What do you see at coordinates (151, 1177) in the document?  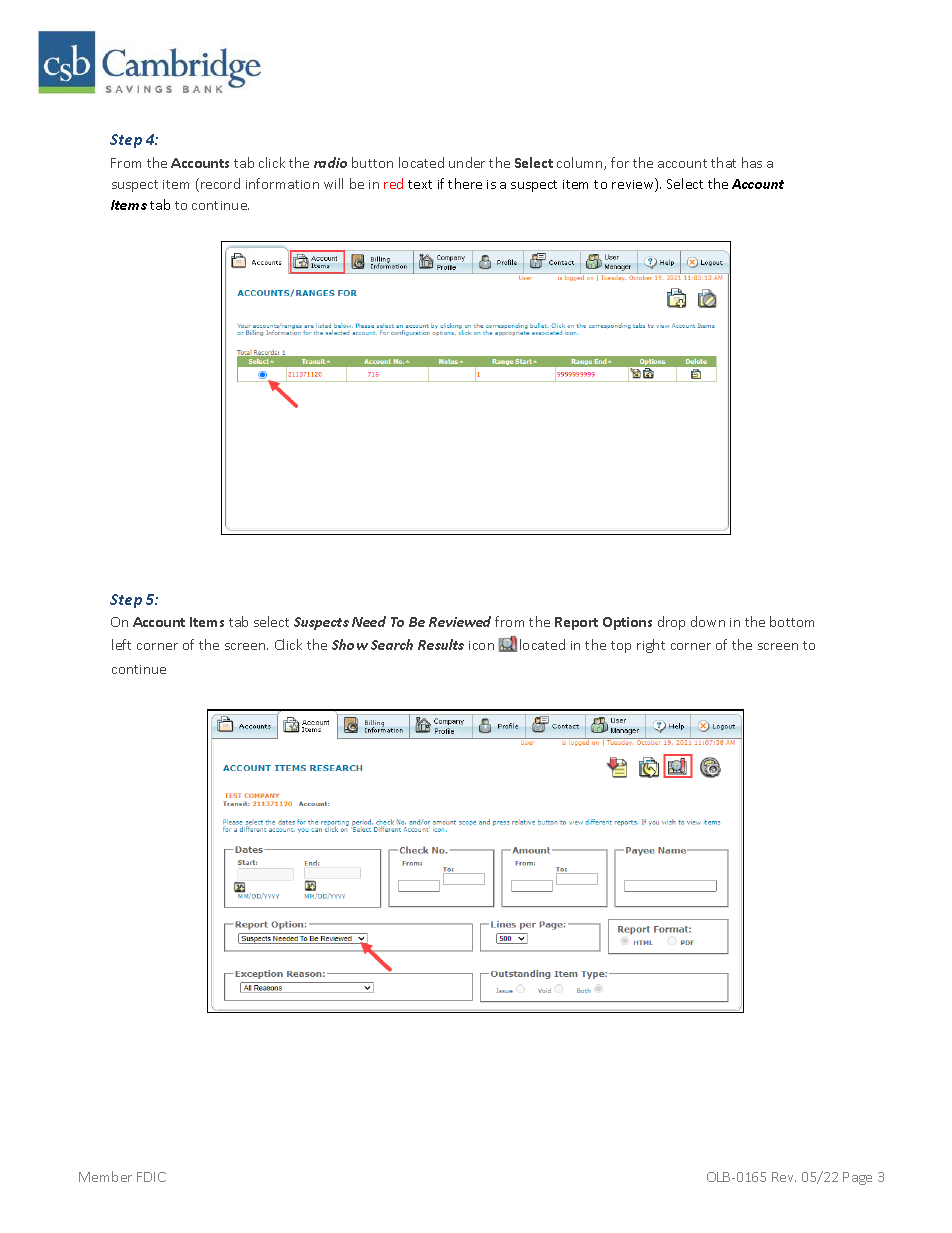 I see `FDIC` at bounding box center [151, 1177].
